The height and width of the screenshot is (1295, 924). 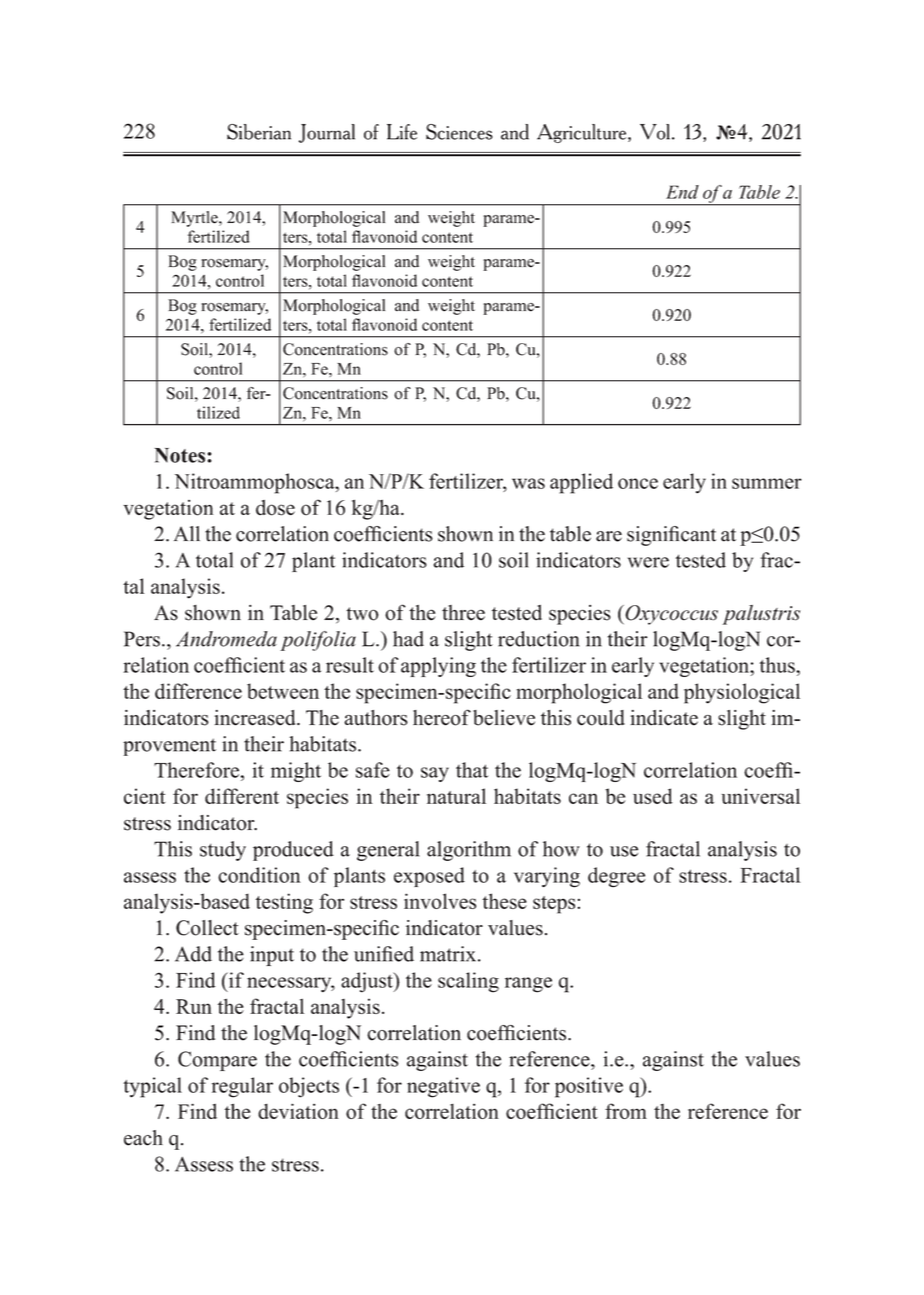 What do you see at coordinates (259, 132) in the screenshot?
I see `Siberian` at bounding box center [259, 132].
